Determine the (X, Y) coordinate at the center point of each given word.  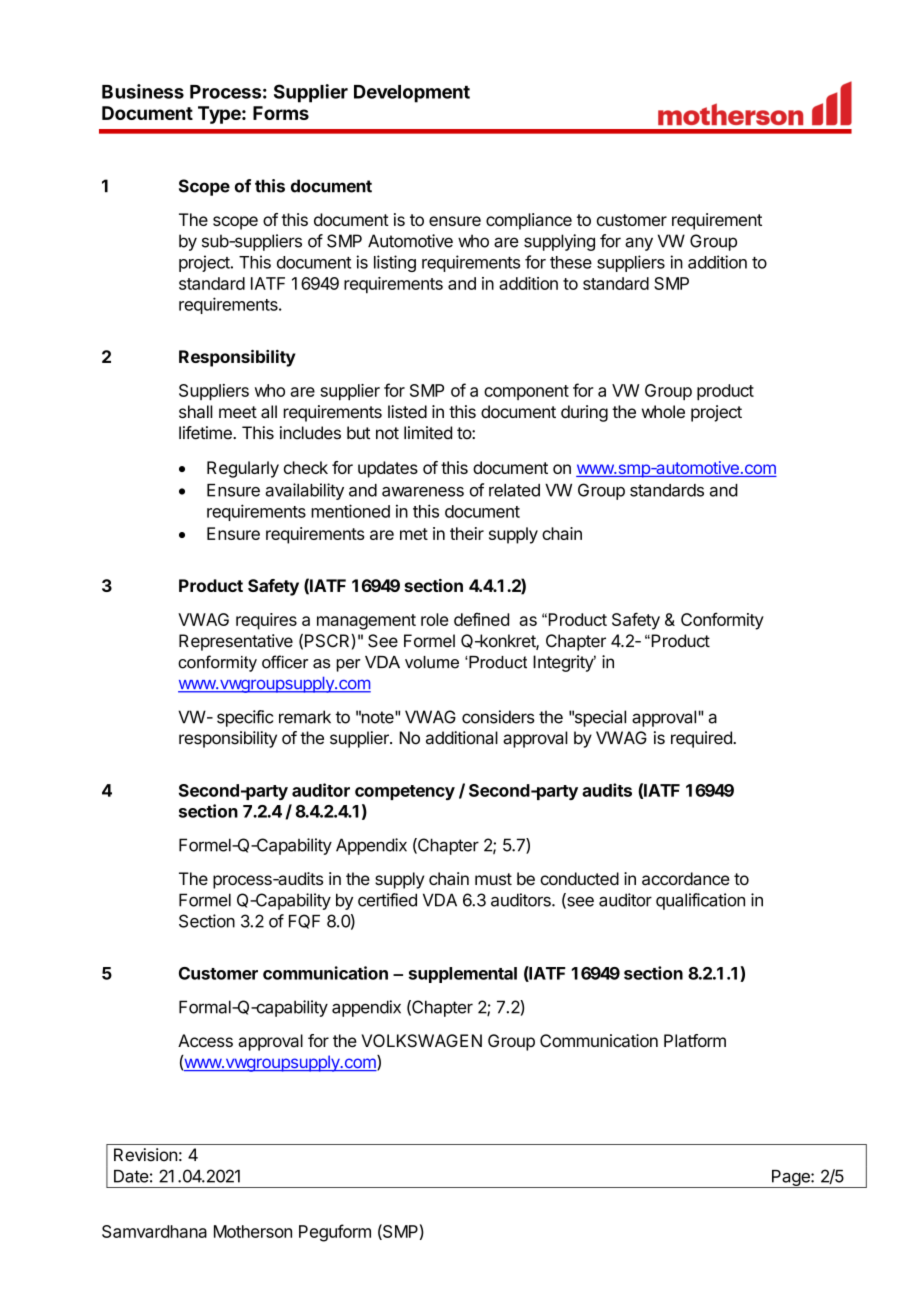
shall (196, 411)
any (639, 244)
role (434, 619)
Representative (236, 642)
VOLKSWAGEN (421, 1041)
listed (407, 411)
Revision (145, 1155)
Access (205, 1040)
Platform (695, 1040)
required (702, 739)
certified (387, 900)
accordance (686, 879)
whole (663, 411)
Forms (281, 113)
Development (412, 94)
